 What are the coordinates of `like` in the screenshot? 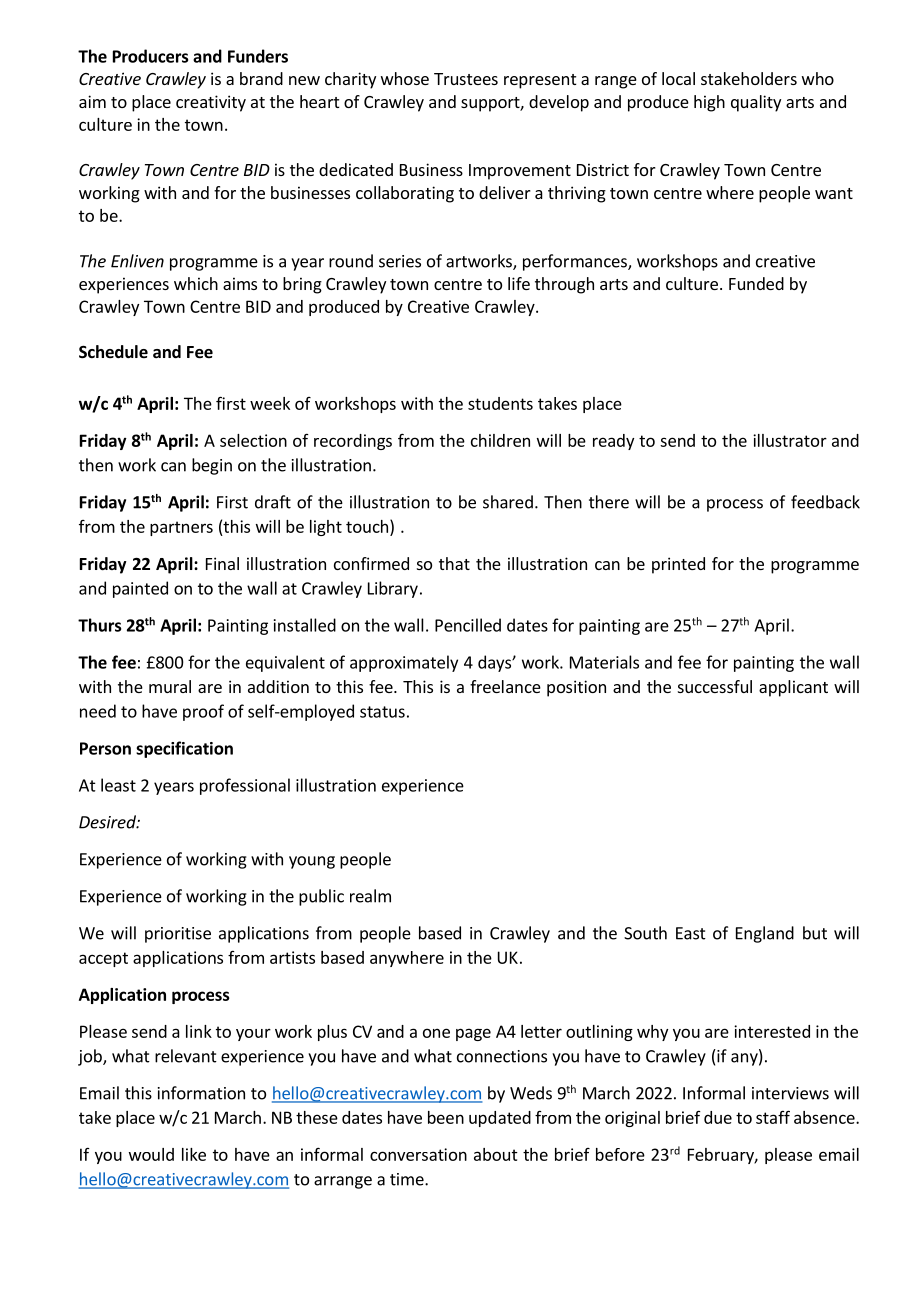 It's located at (194, 1154).
